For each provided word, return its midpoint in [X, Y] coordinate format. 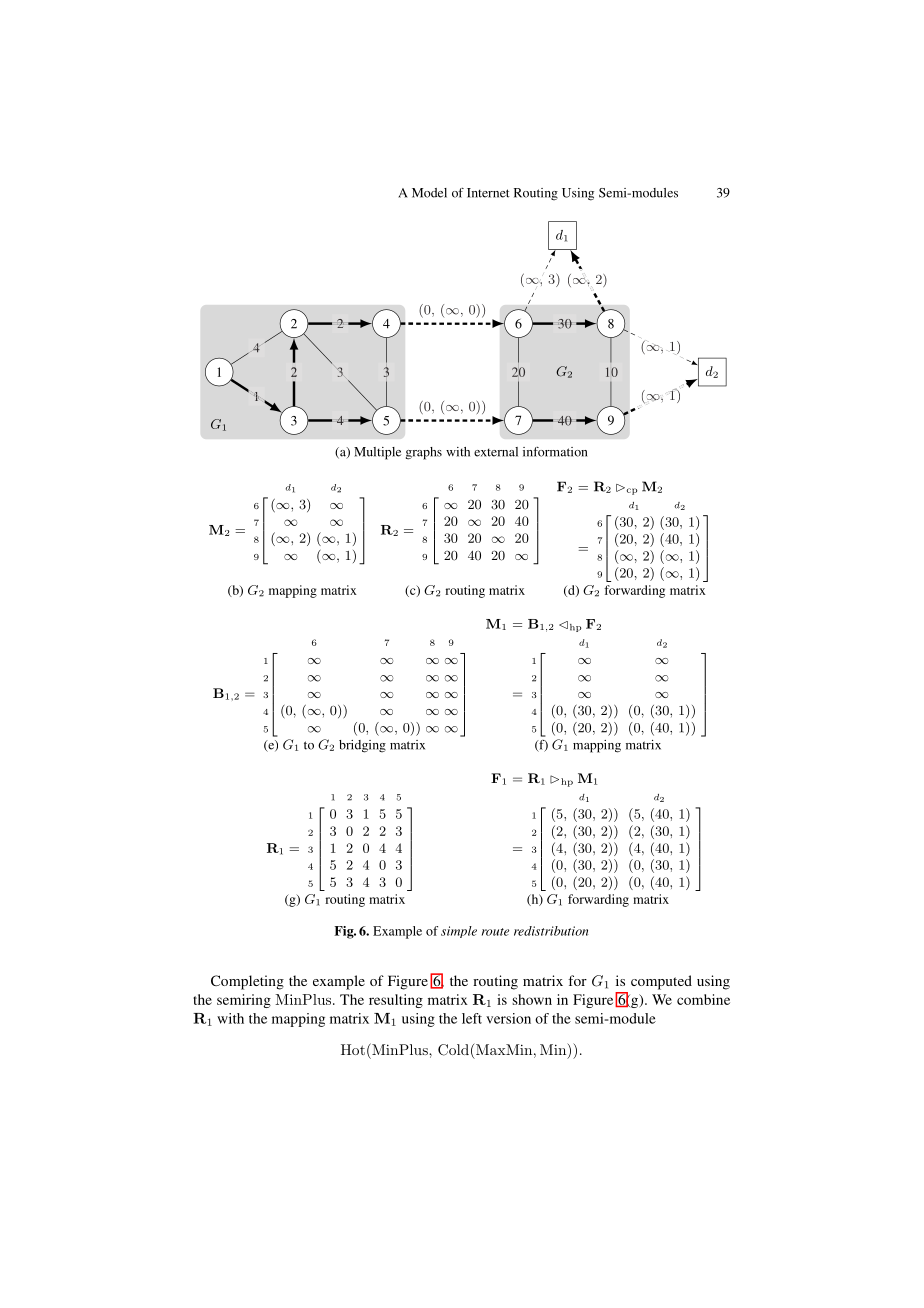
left [472, 1018]
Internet [488, 193]
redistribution [551, 931]
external [496, 452]
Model [429, 193]
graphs [424, 453]
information [555, 452]
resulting [396, 1001]
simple [459, 932]
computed [661, 982]
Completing [247, 982]
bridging [362, 746]
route [495, 932]
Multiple [377, 453]
